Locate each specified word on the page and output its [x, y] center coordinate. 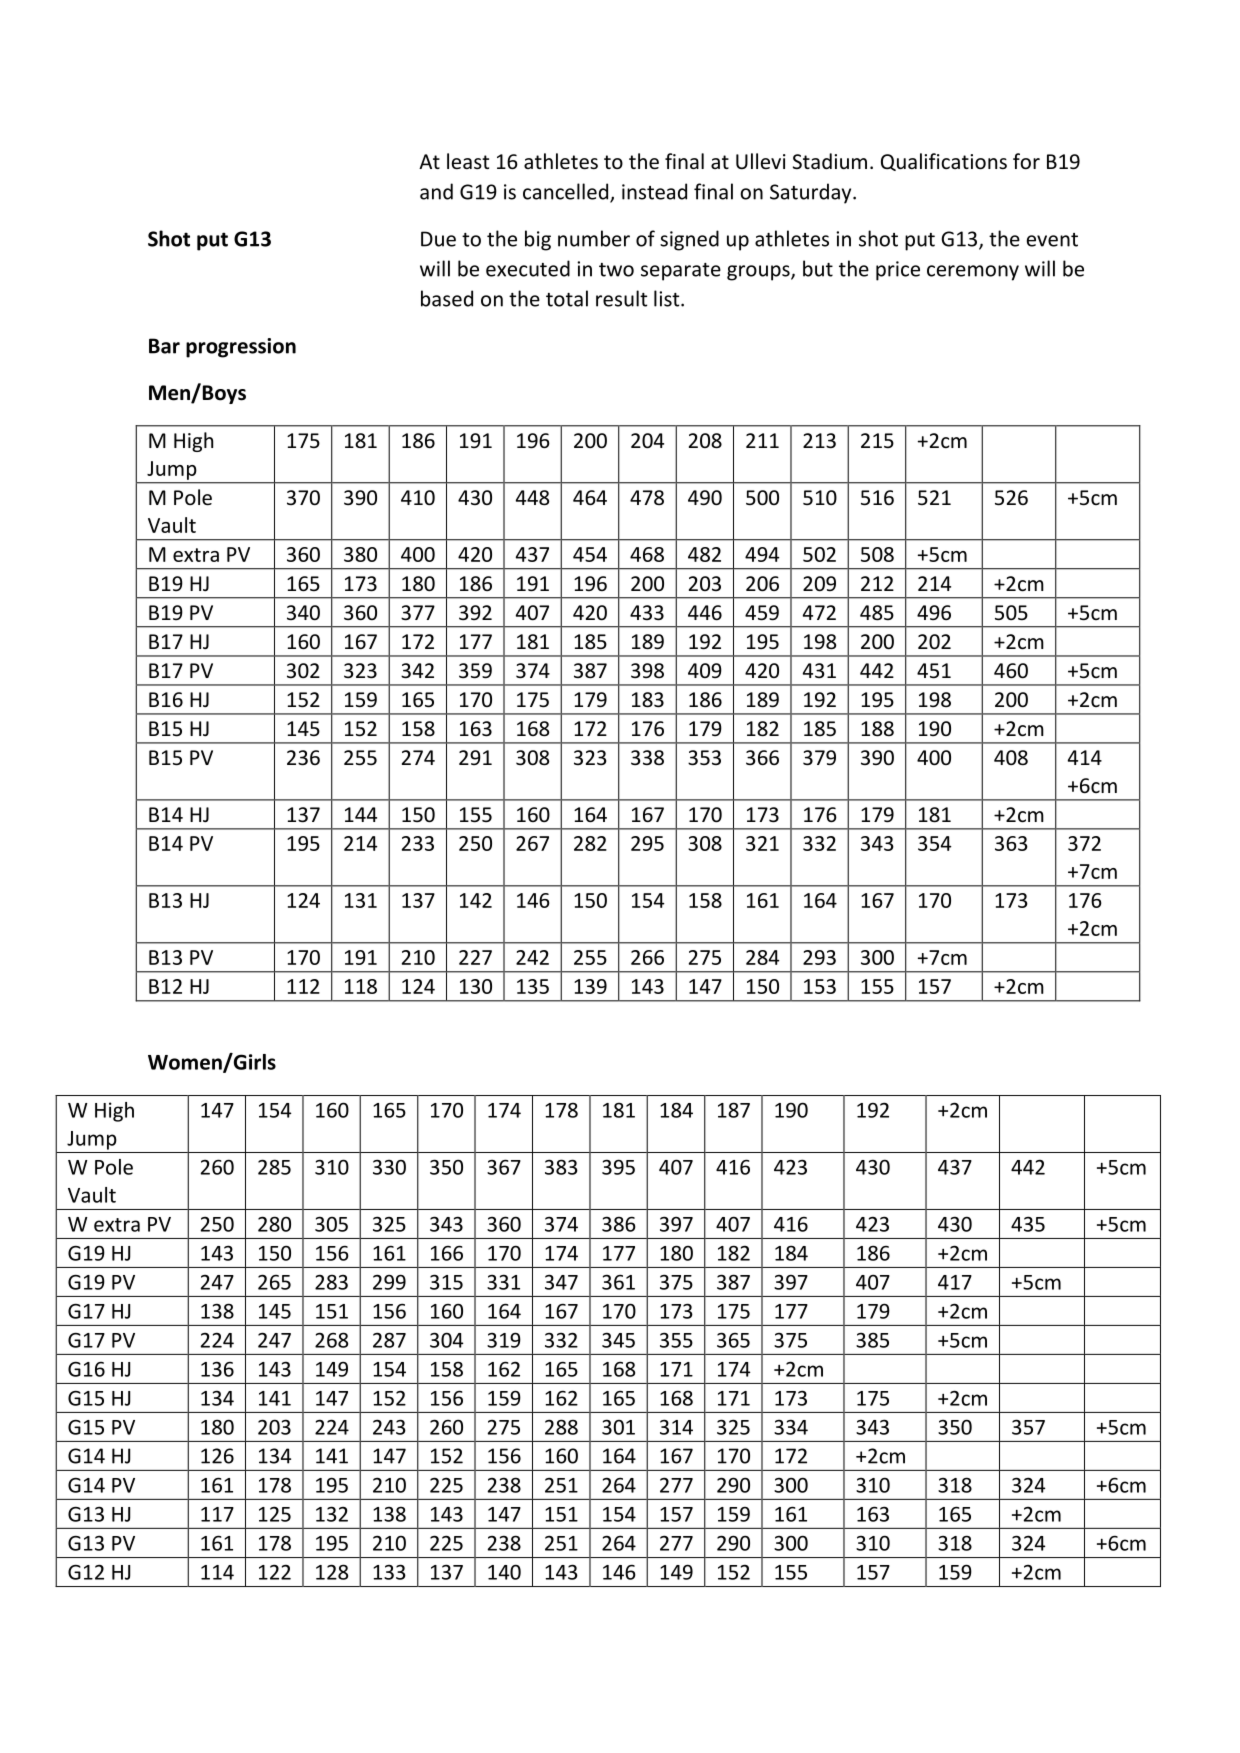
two [616, 270]
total [567, 298]
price [898, 271]
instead [654, 191]
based [447, 298]
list [668, 298]
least [468, 161]
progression [241, 348]
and [436, 191]
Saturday [812, 193]
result [621, 298]
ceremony [973, 273]
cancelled [567, 192]
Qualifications [944, 162]
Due [438, 239]
